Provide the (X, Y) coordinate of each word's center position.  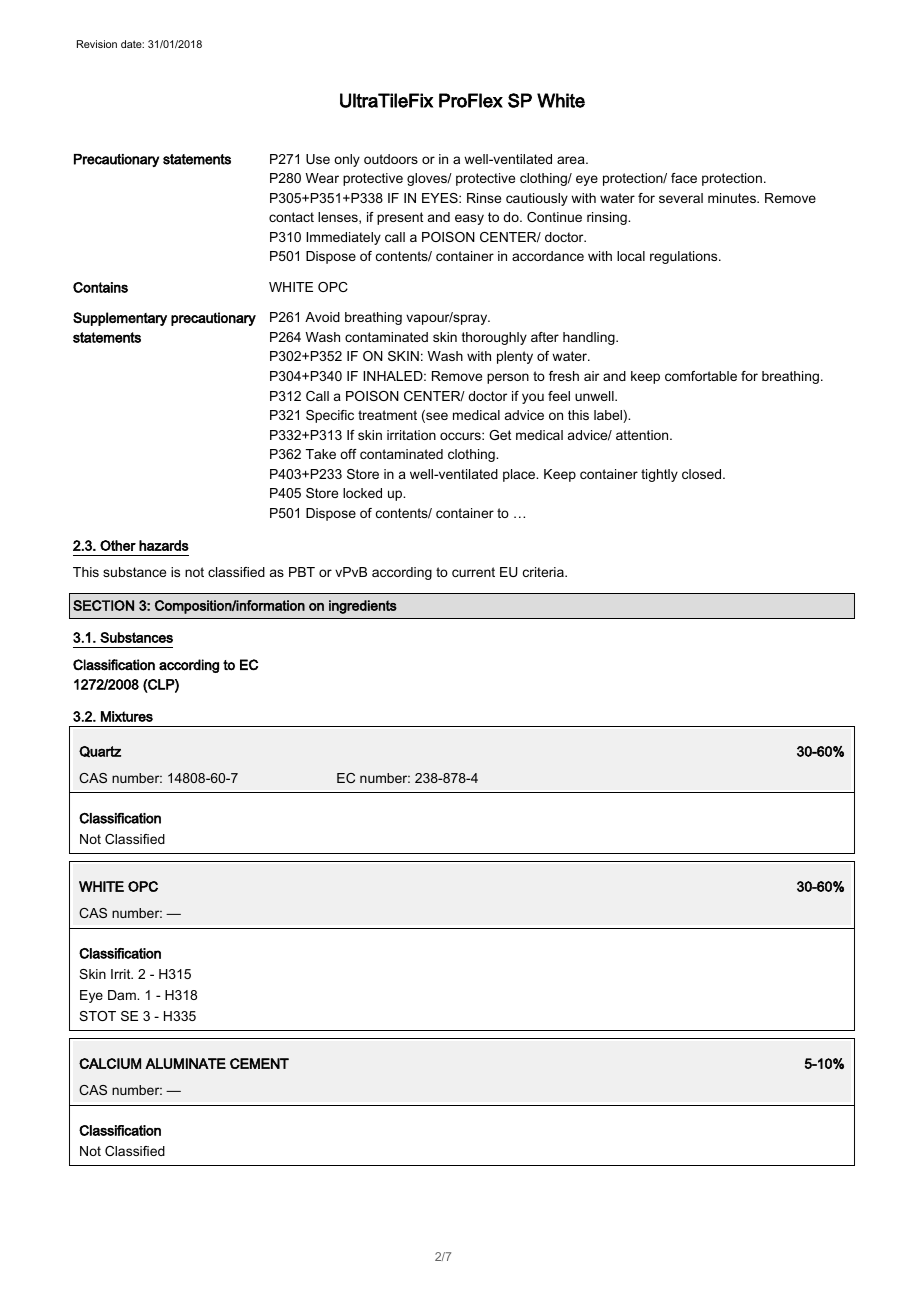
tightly (659, 475)
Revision (97, 44)
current (473, 572)
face (684, 178)
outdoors (391, 159)
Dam (123, 995)
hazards (164, 545)
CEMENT (259, 1063)
